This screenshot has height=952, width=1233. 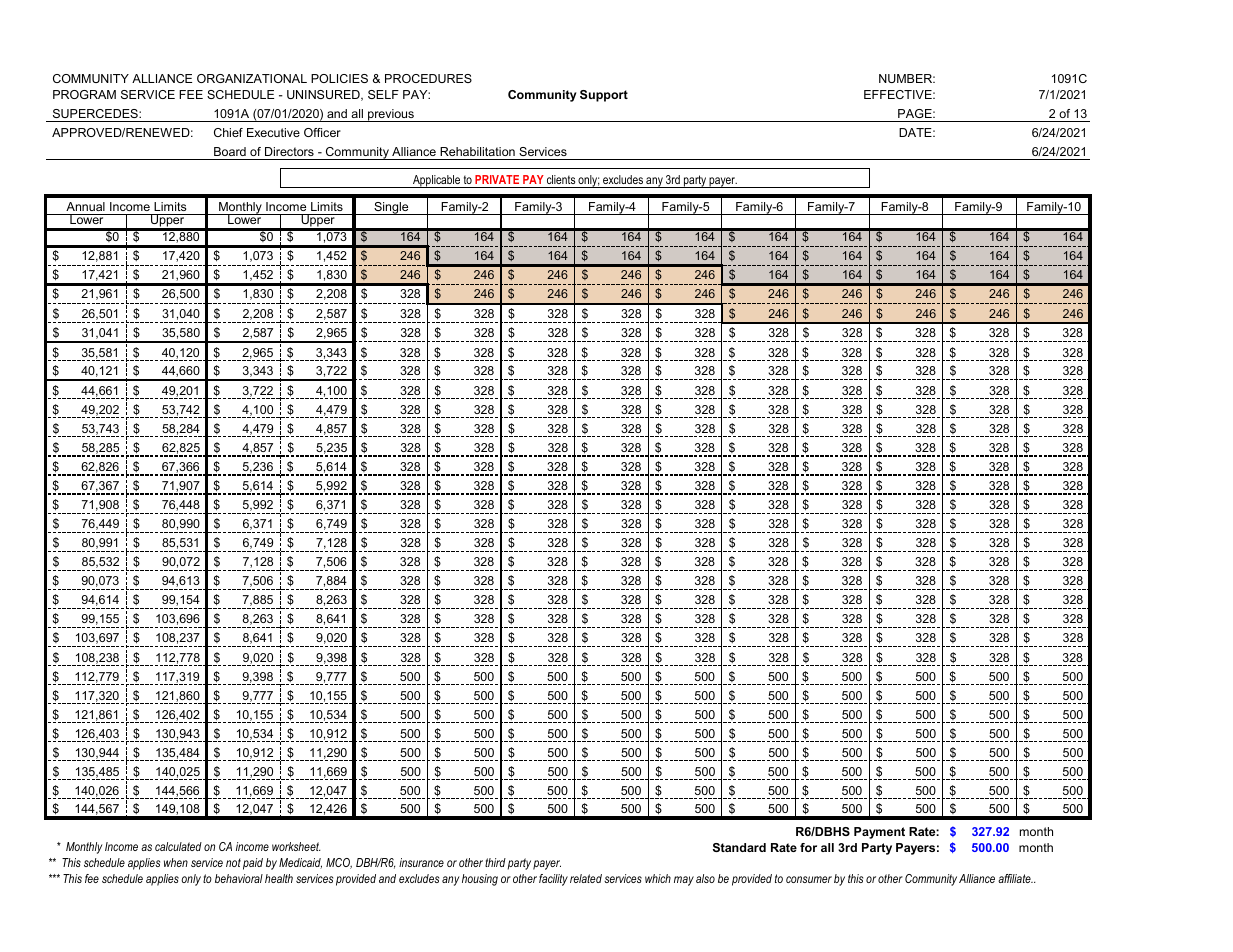 What do you see at coordinates (391, 208) in the screenshot?
I see `Single` at bounding box center [391, 208].
